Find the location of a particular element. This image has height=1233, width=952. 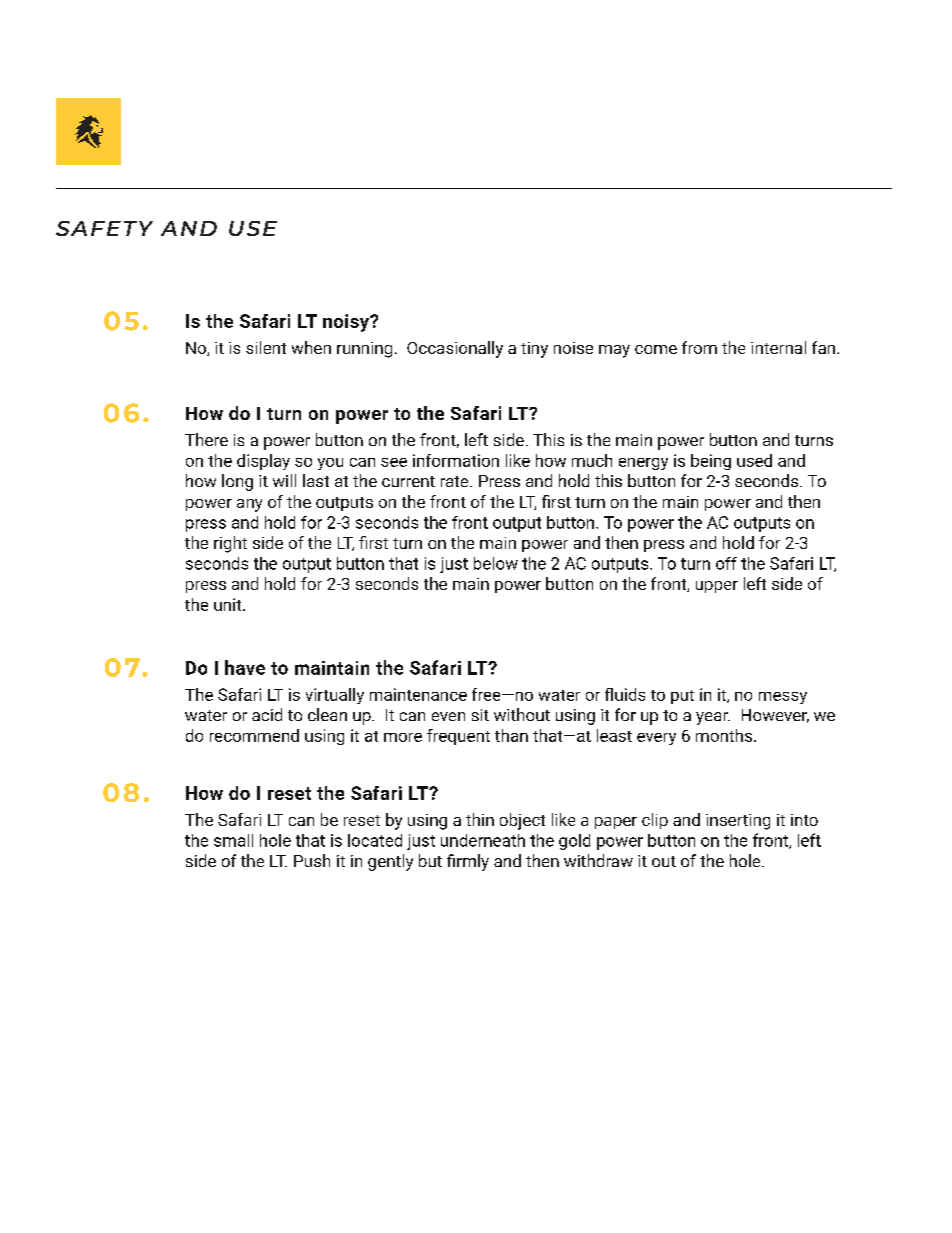

There is located at coordinates (206, 439).
